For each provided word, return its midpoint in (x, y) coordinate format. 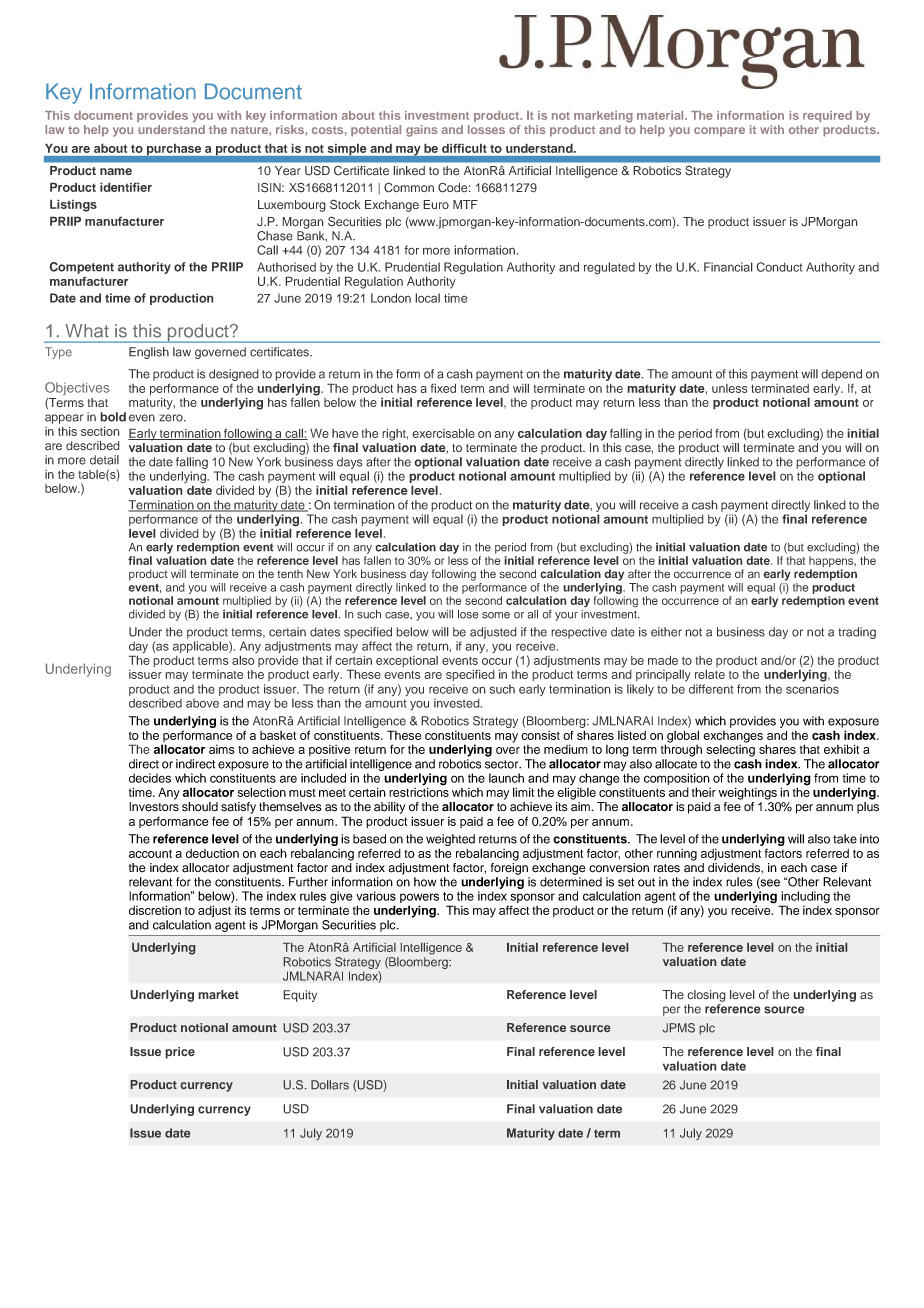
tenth (290, 573)
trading (857, 633)
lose (468, 614)
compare (719, 132)
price (180, 1053)
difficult (464, 148)
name (116, 171)
